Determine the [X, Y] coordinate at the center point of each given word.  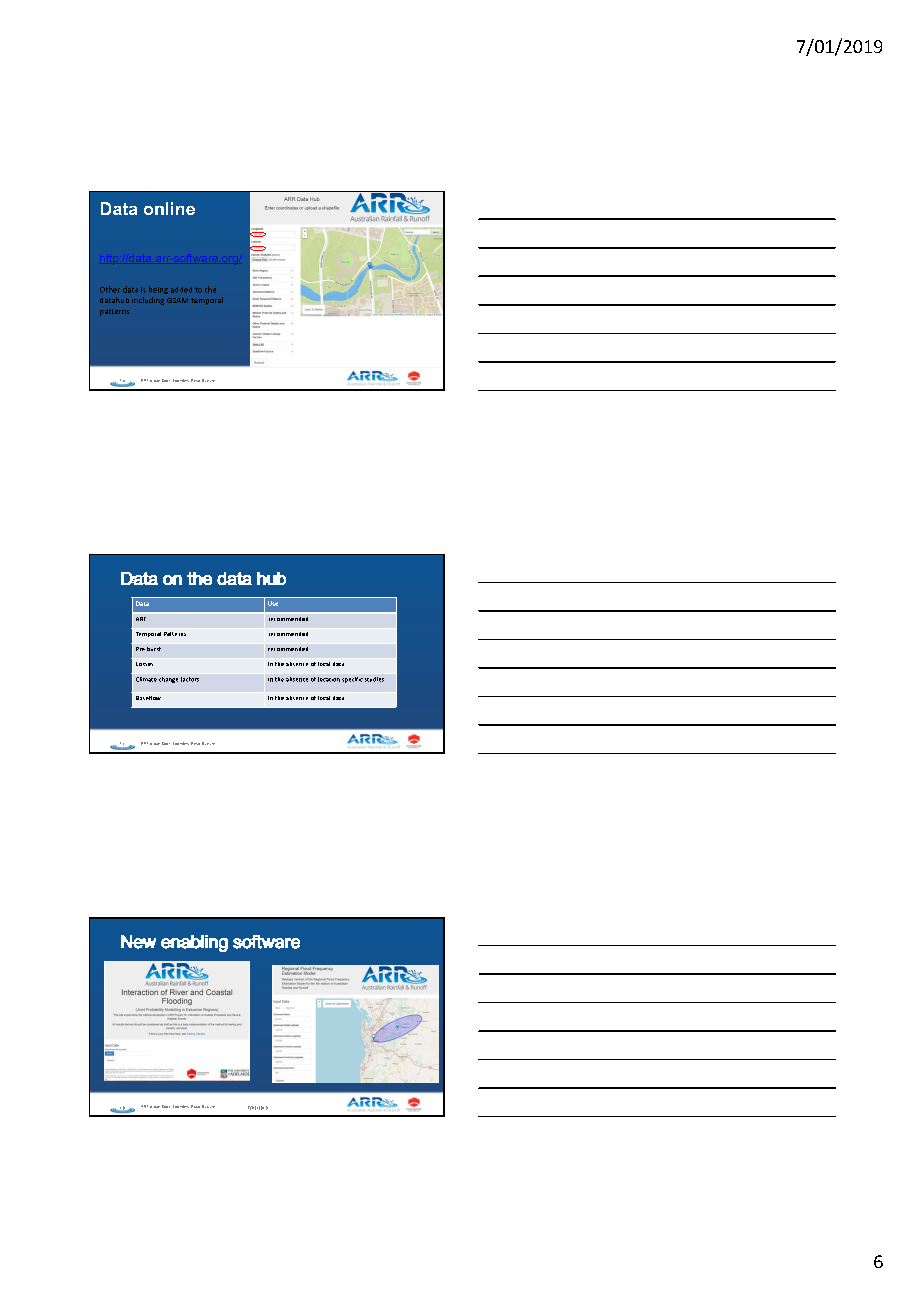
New [138, 942]
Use [273, 603]
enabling [194, 943]
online [169, 208]
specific [352, 680]
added [181, 290]
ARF [141, 619]
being [158, 290]
